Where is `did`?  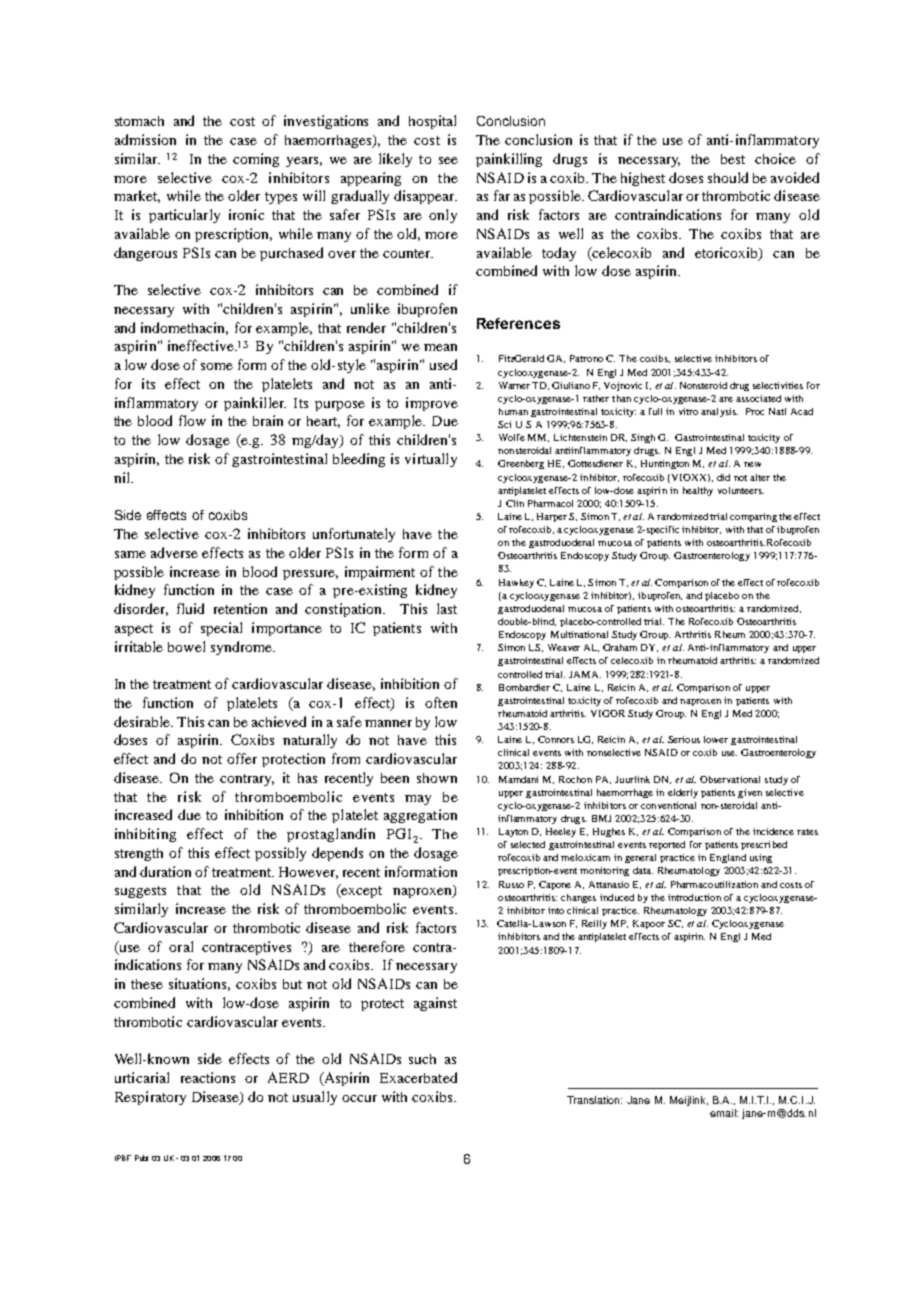
did is located at coordinates (723, 477).
